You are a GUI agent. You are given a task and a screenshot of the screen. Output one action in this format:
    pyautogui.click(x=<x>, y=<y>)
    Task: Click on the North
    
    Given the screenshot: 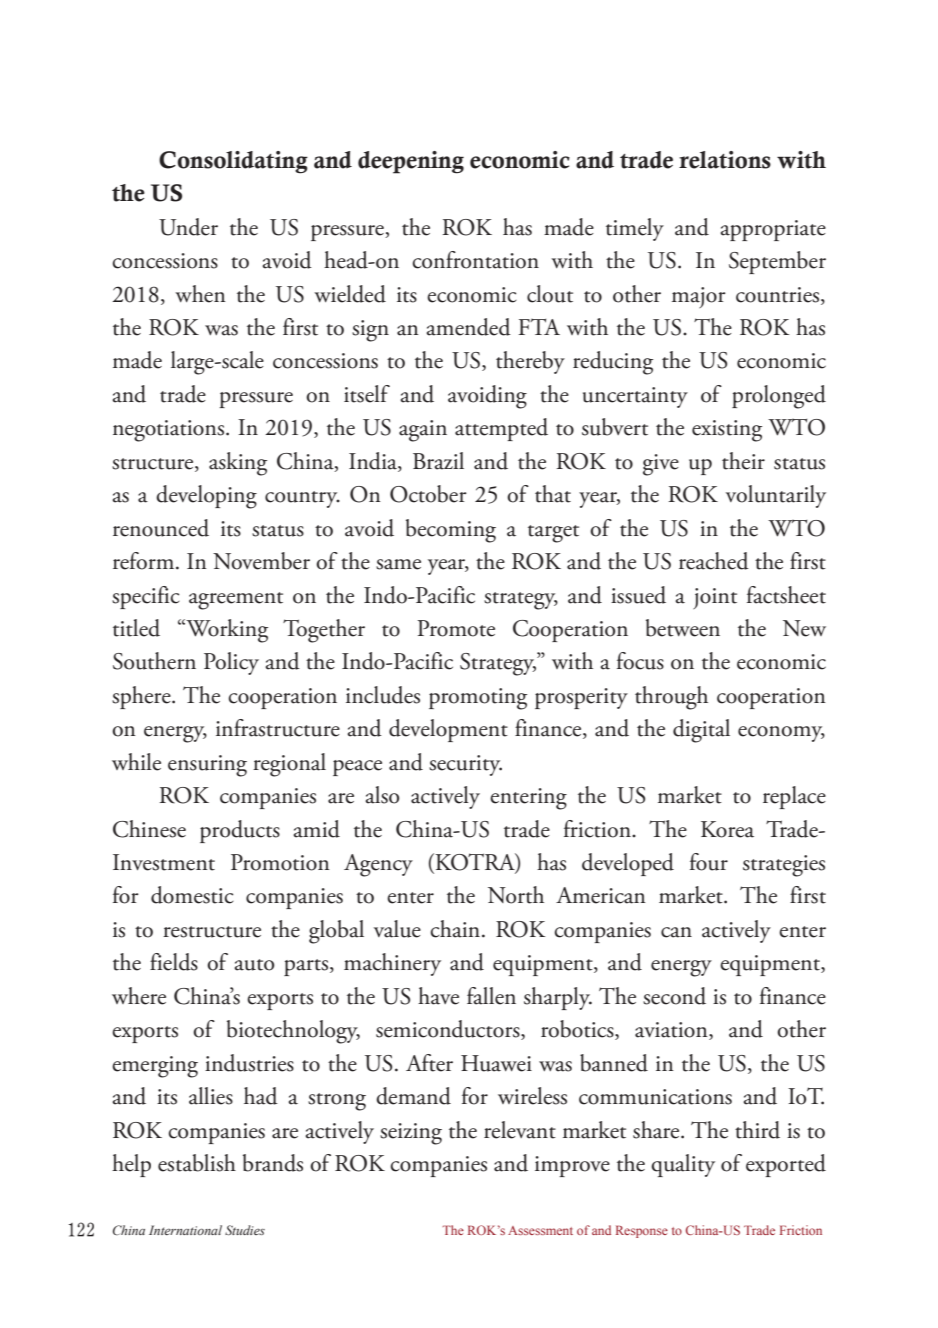 What is the action you would take?
    pyautogui.click(x=516, y=895)
